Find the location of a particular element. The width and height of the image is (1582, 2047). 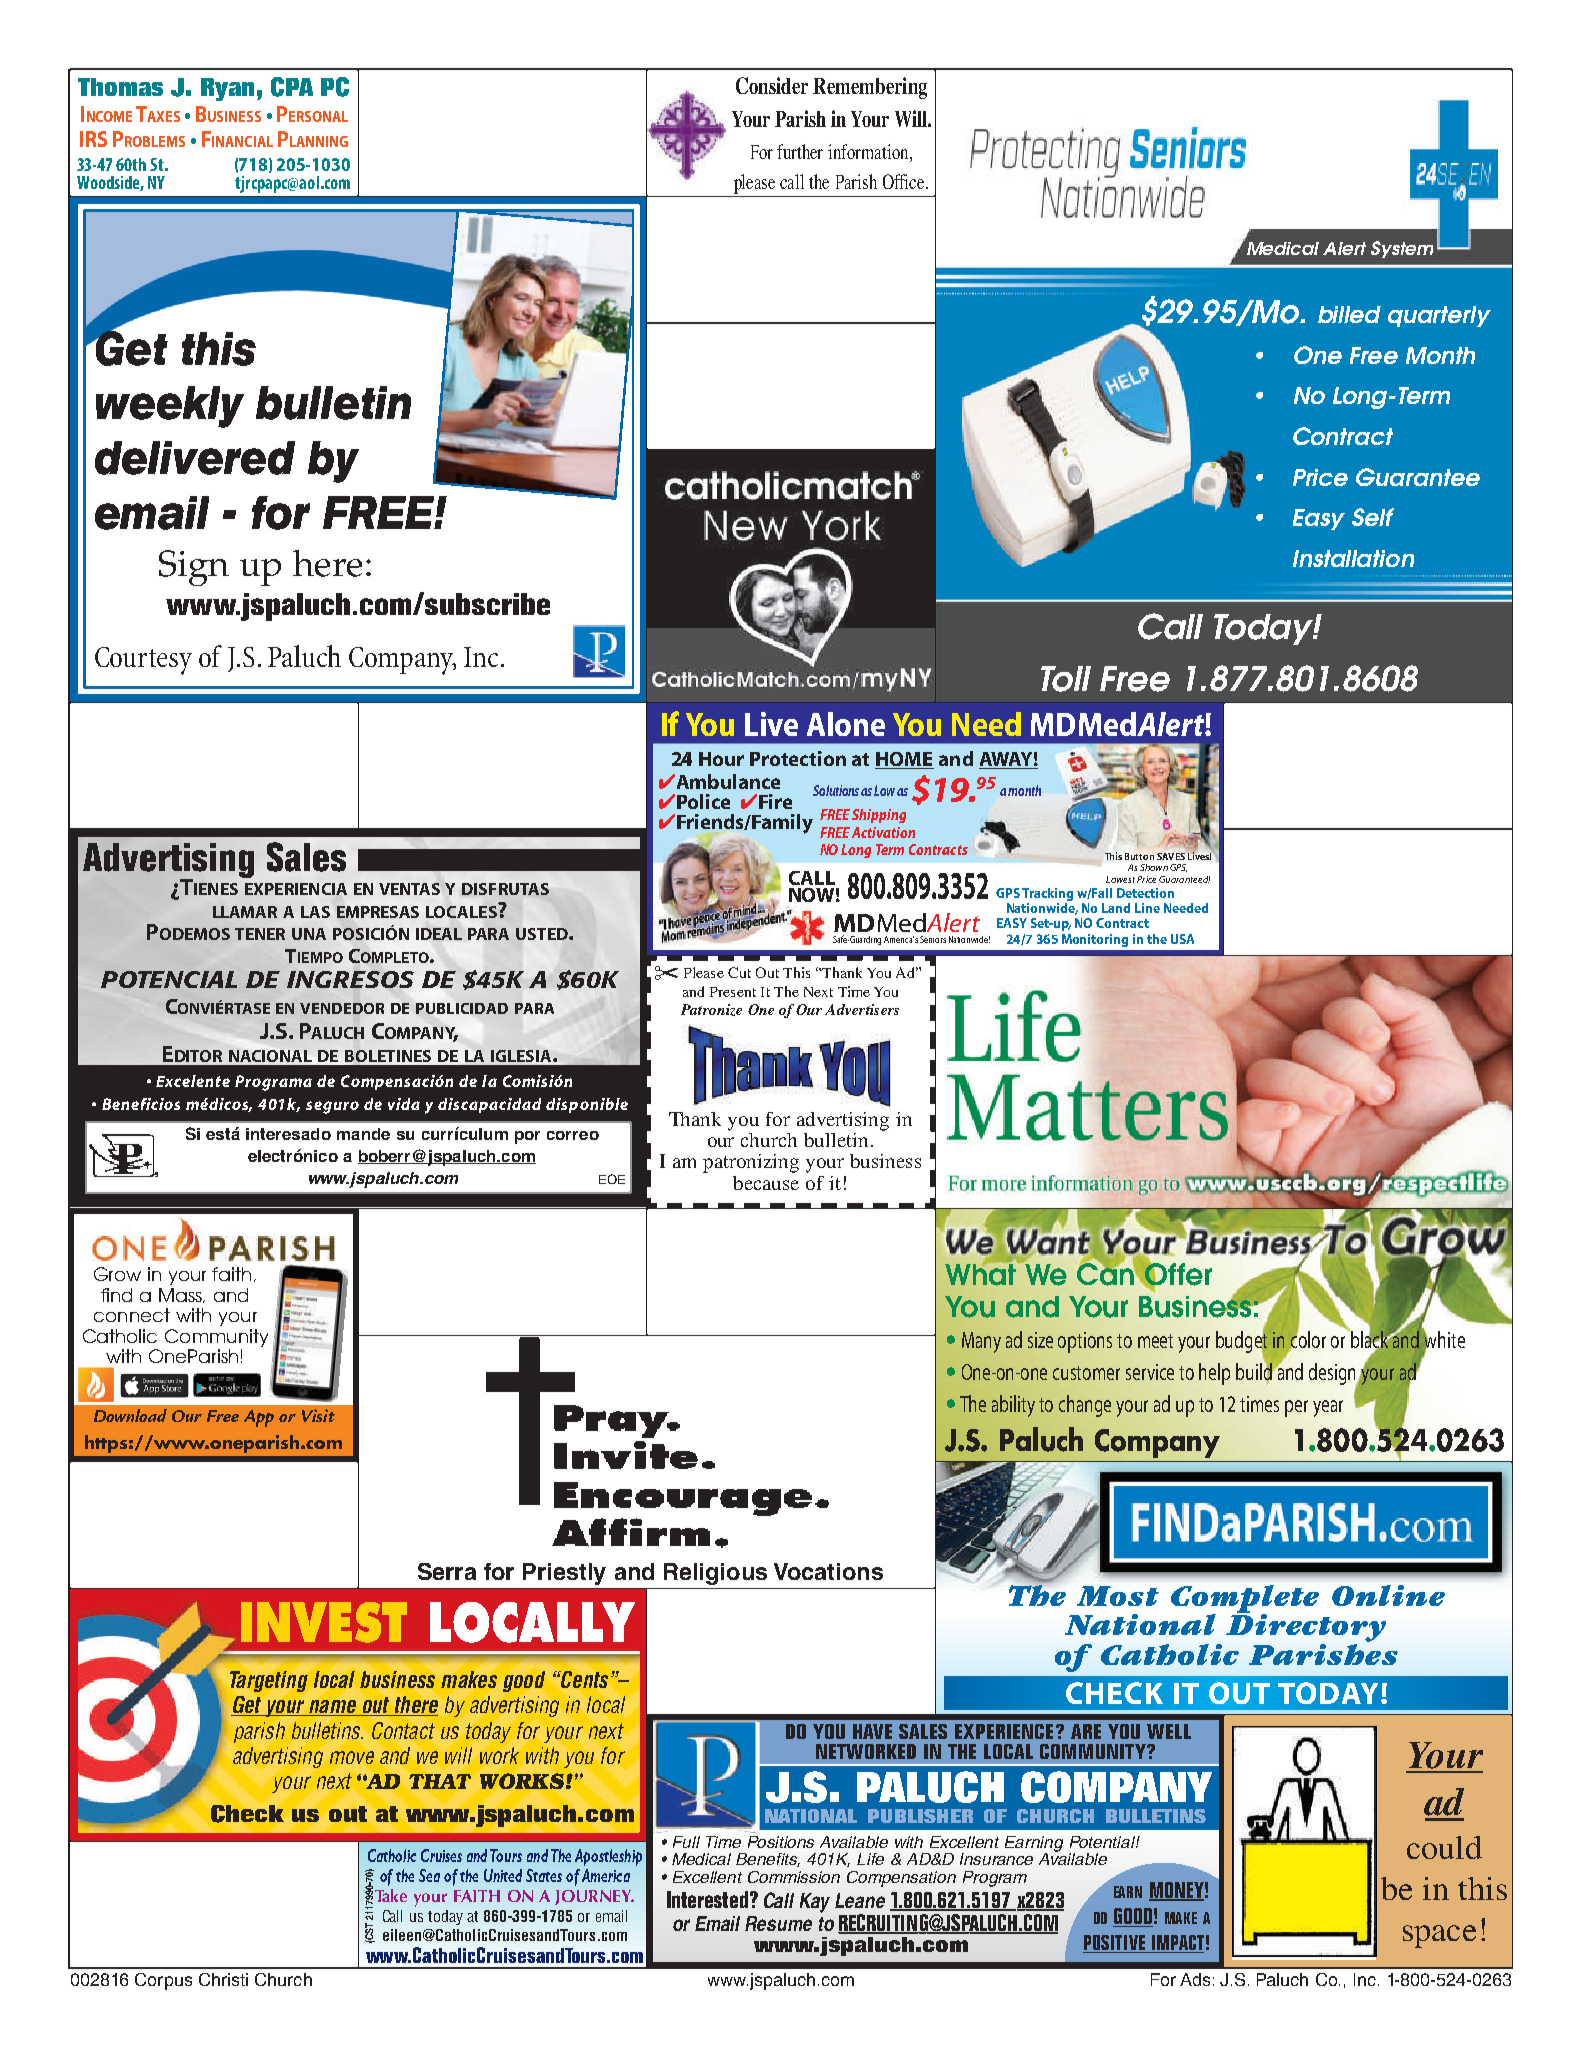

System is located at coordinates (1402, 249).
